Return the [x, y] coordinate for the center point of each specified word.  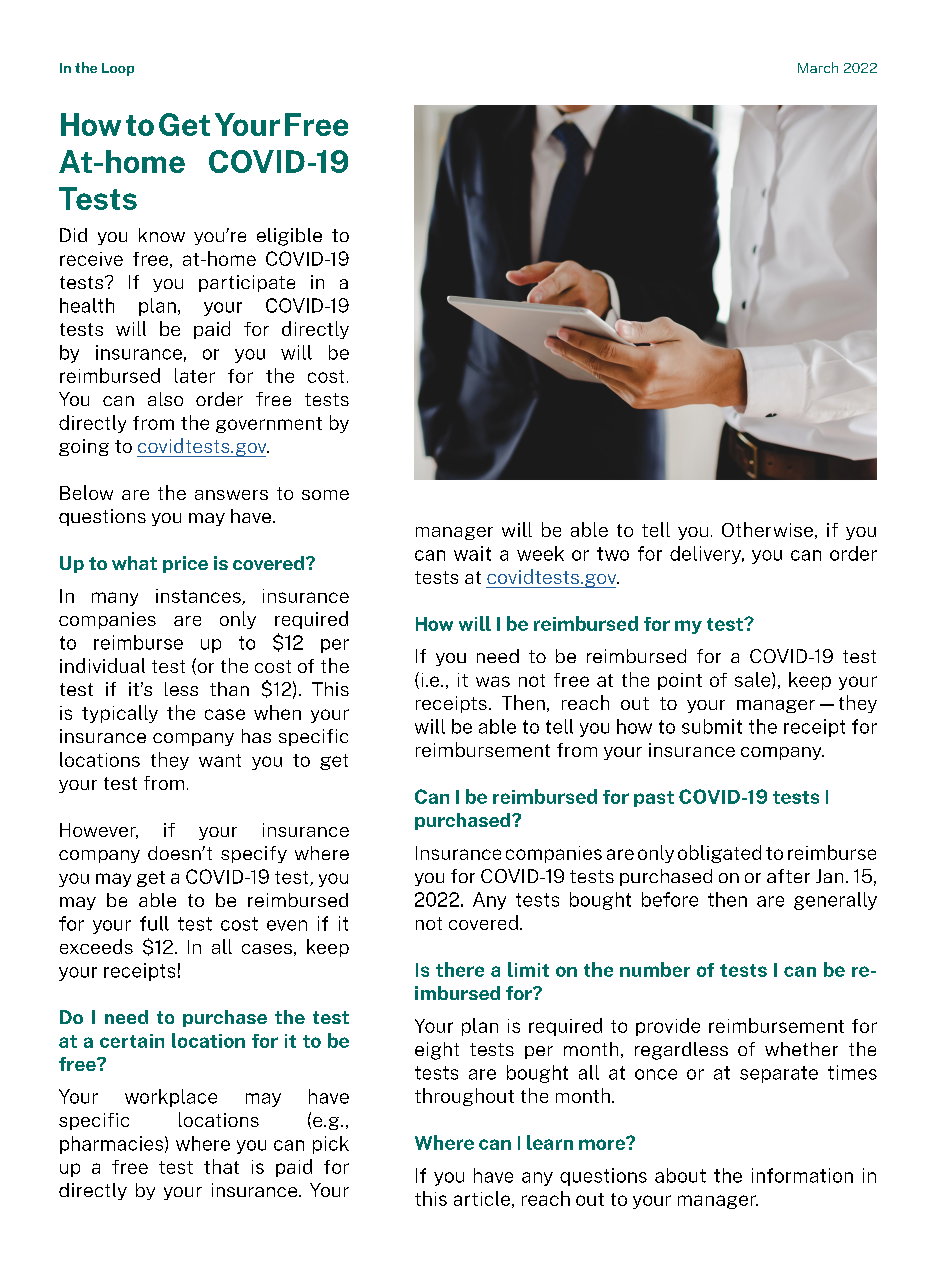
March [818, 67]
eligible [289, 237]
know [162, 235]
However [99, 831]
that [221, 1166]
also [165, 399]
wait [472, 553]
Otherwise [767, 529]
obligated [719, 854]
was [493, 681]
